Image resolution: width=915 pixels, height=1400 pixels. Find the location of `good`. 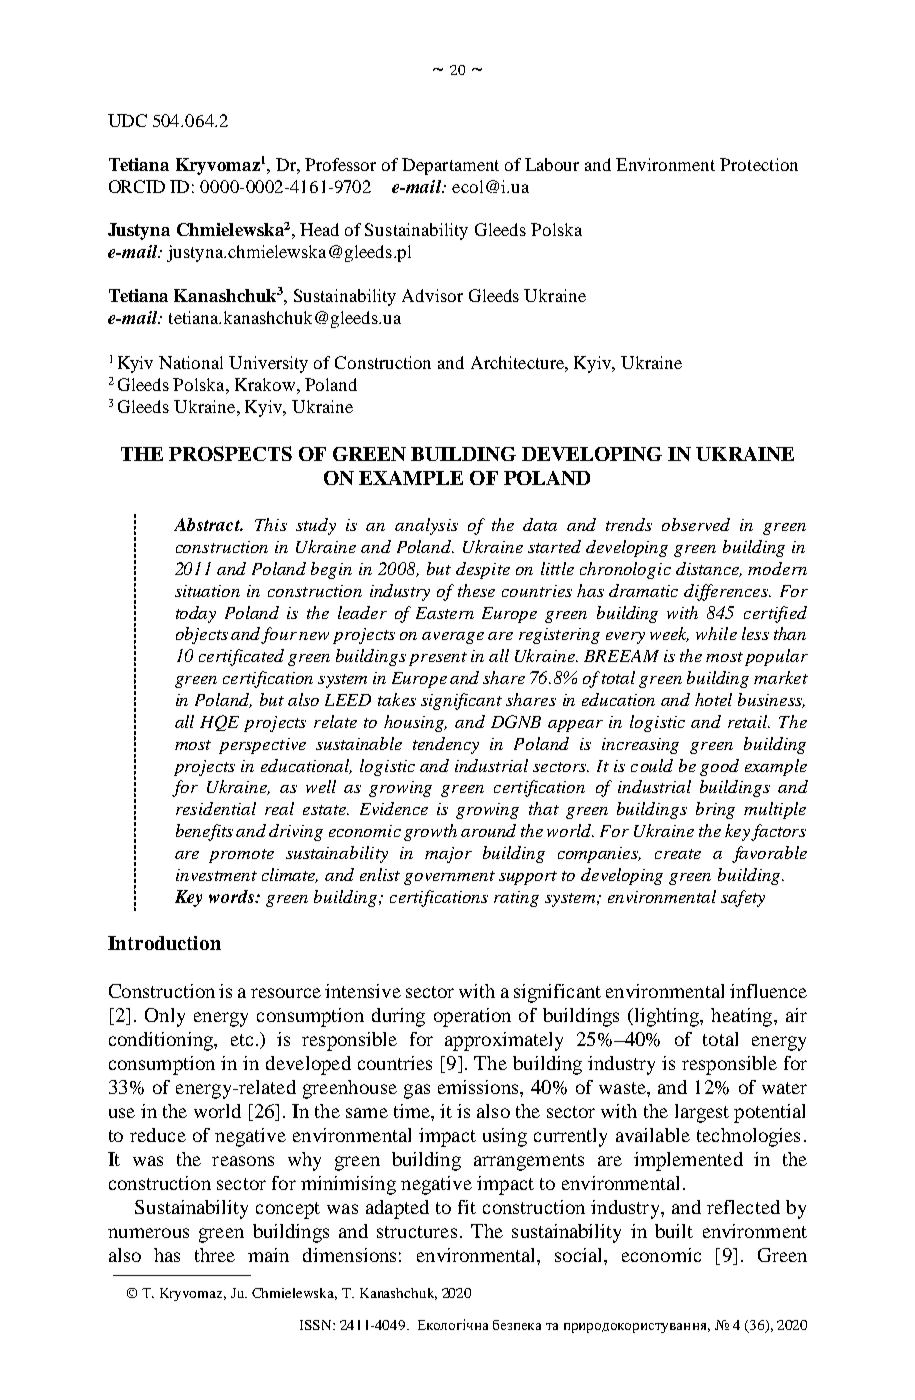

good is located at coordinates (719, 767).
